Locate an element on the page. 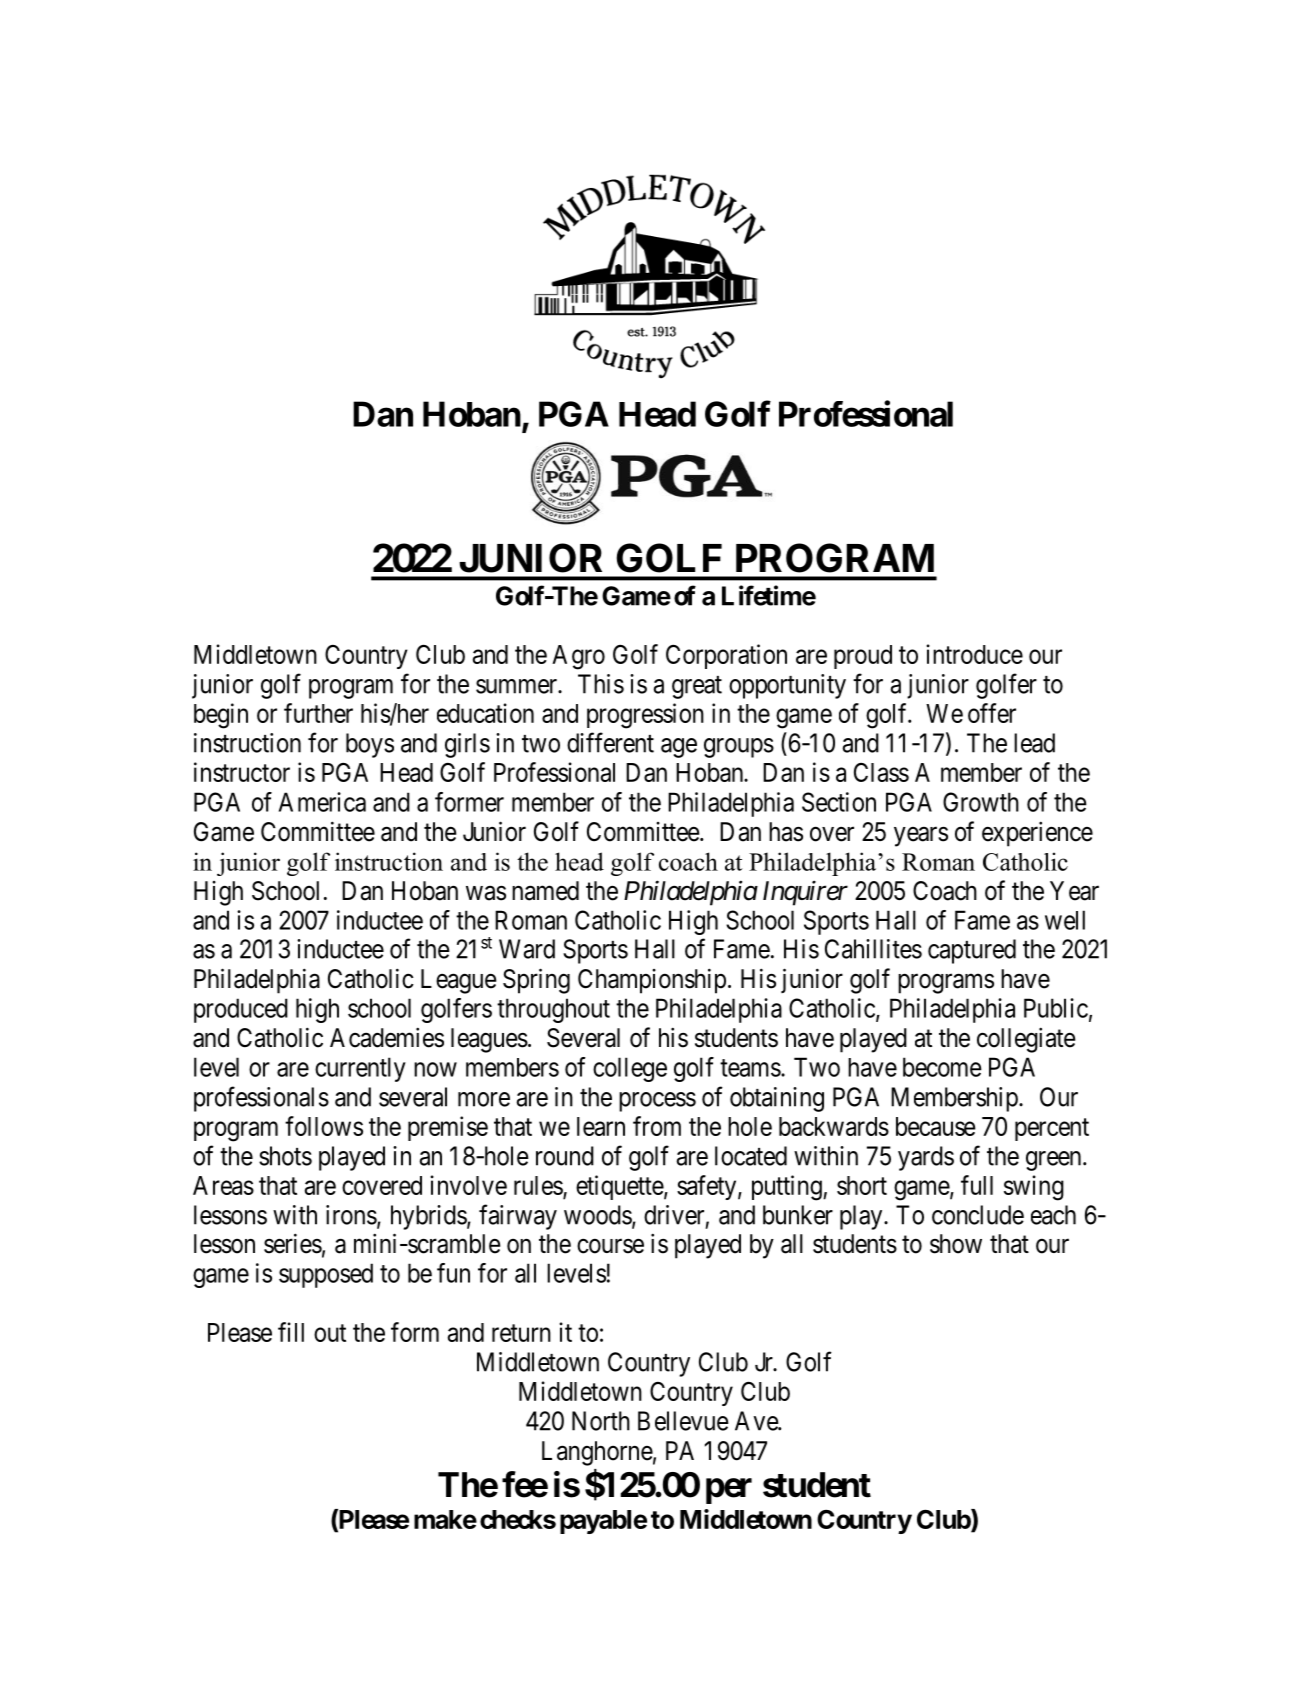  great is located at coordinates (697, 687).
